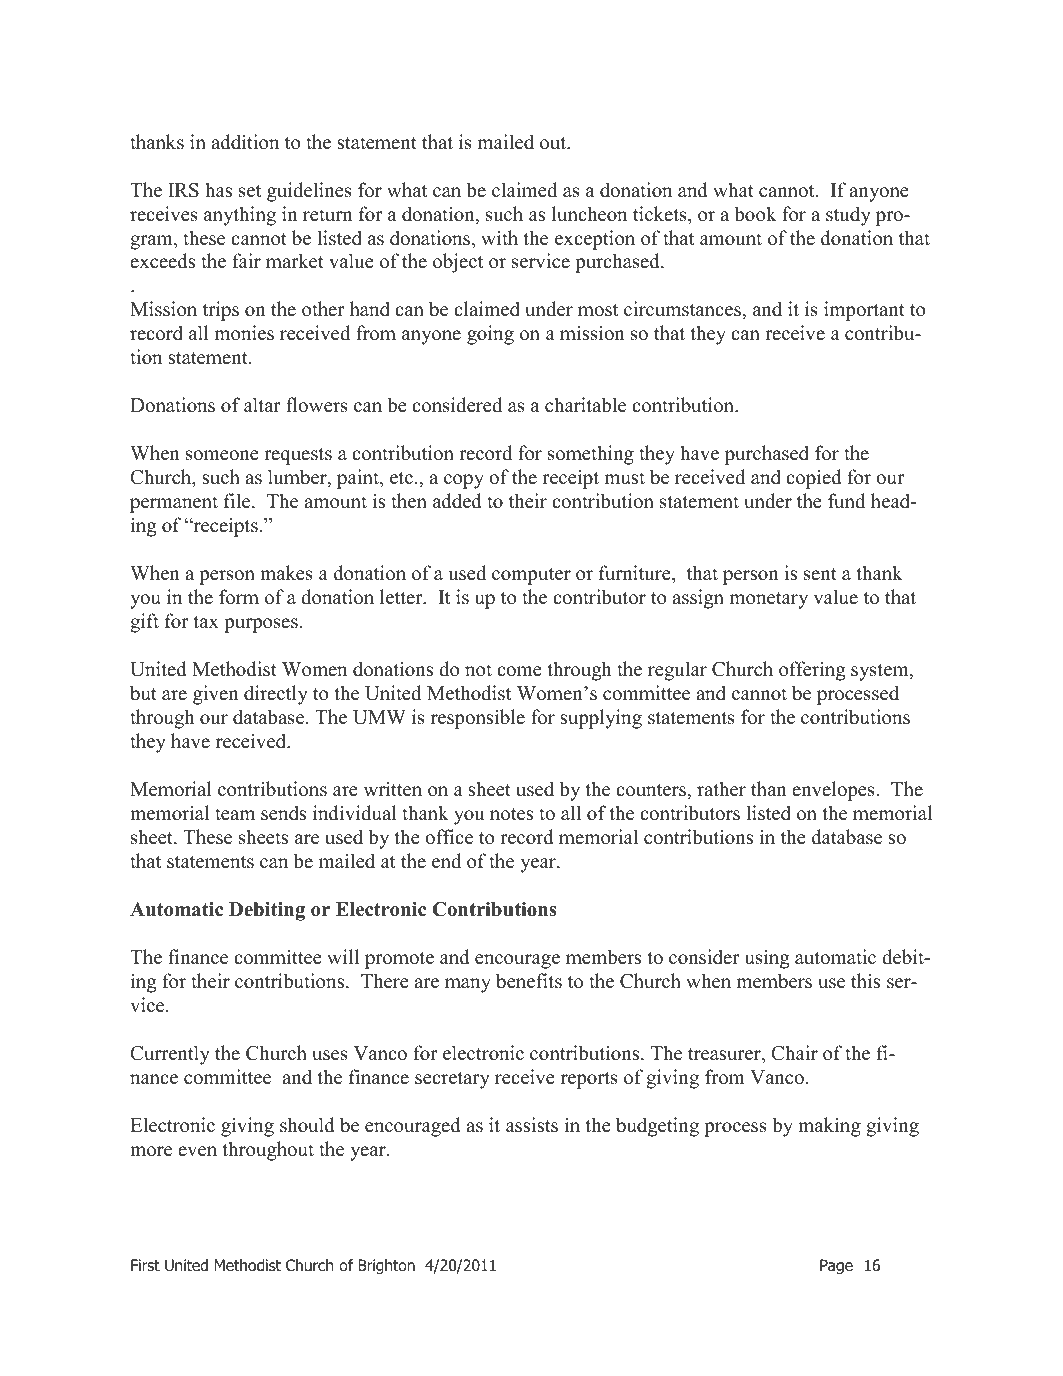 This screenshot has height=1376, width=1063. Describe the element at coordinates (145, 1265) in the screenshot. I see `First` at that location.
